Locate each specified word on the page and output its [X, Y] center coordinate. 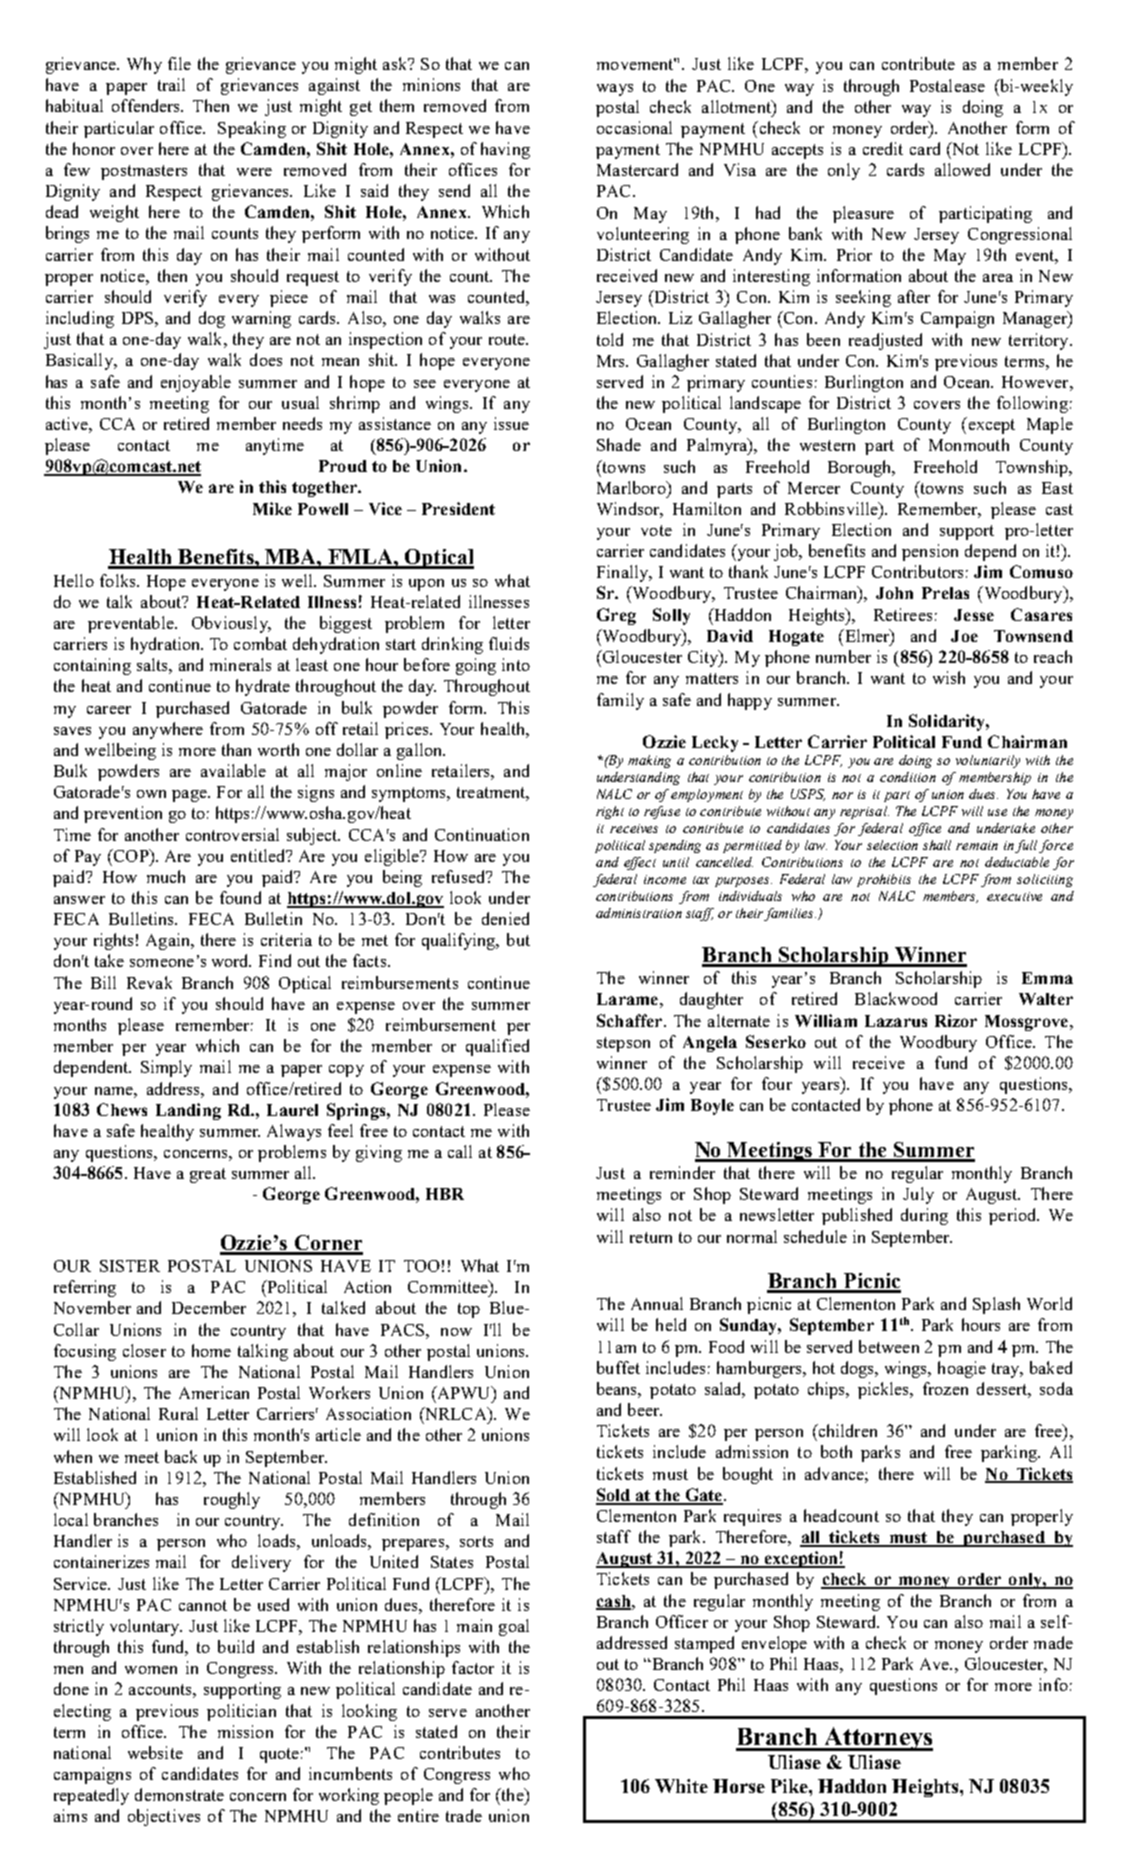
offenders [147, 105]
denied [505, 918]
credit [883, 148]
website [155, 1752]
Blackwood [896, 998]
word [231, 960]
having [505, 150]
